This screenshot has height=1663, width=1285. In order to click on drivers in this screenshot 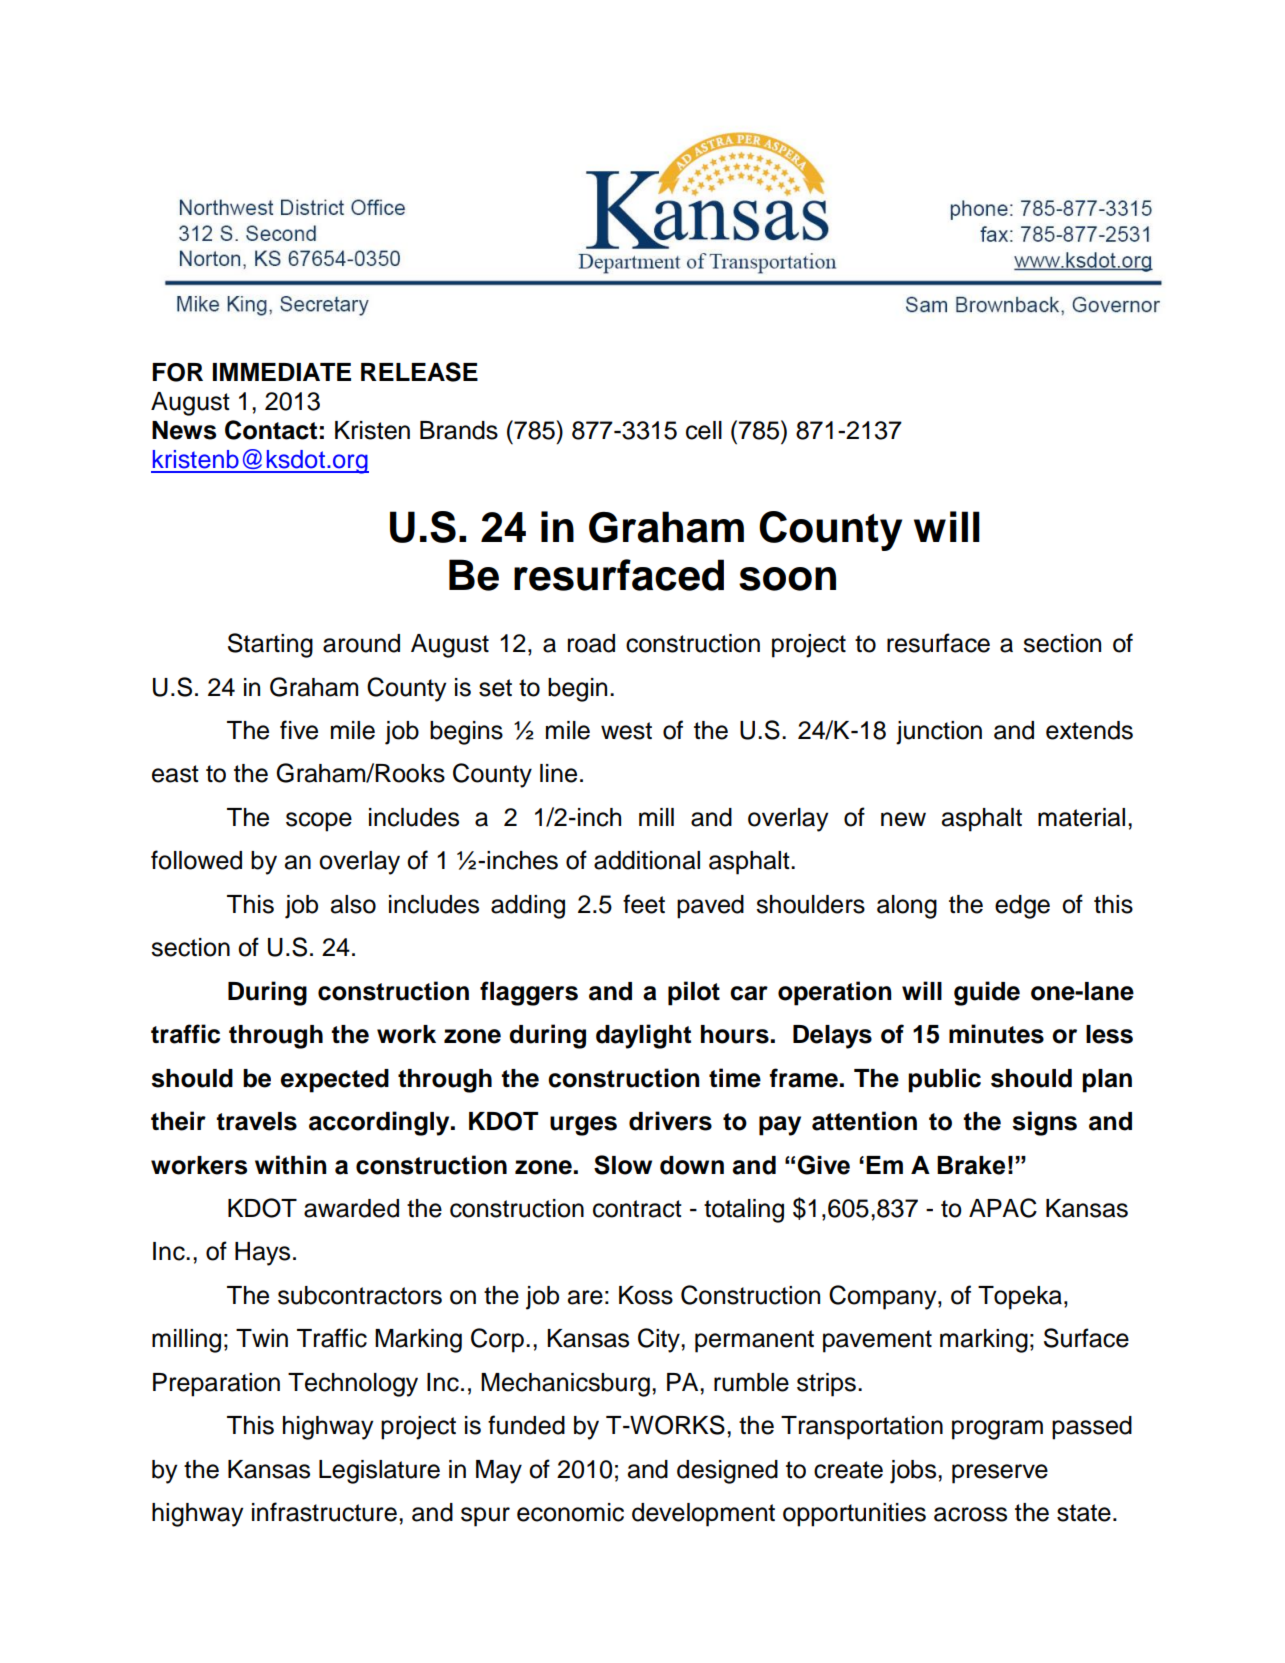, I will do `click(670, 1121)`.
